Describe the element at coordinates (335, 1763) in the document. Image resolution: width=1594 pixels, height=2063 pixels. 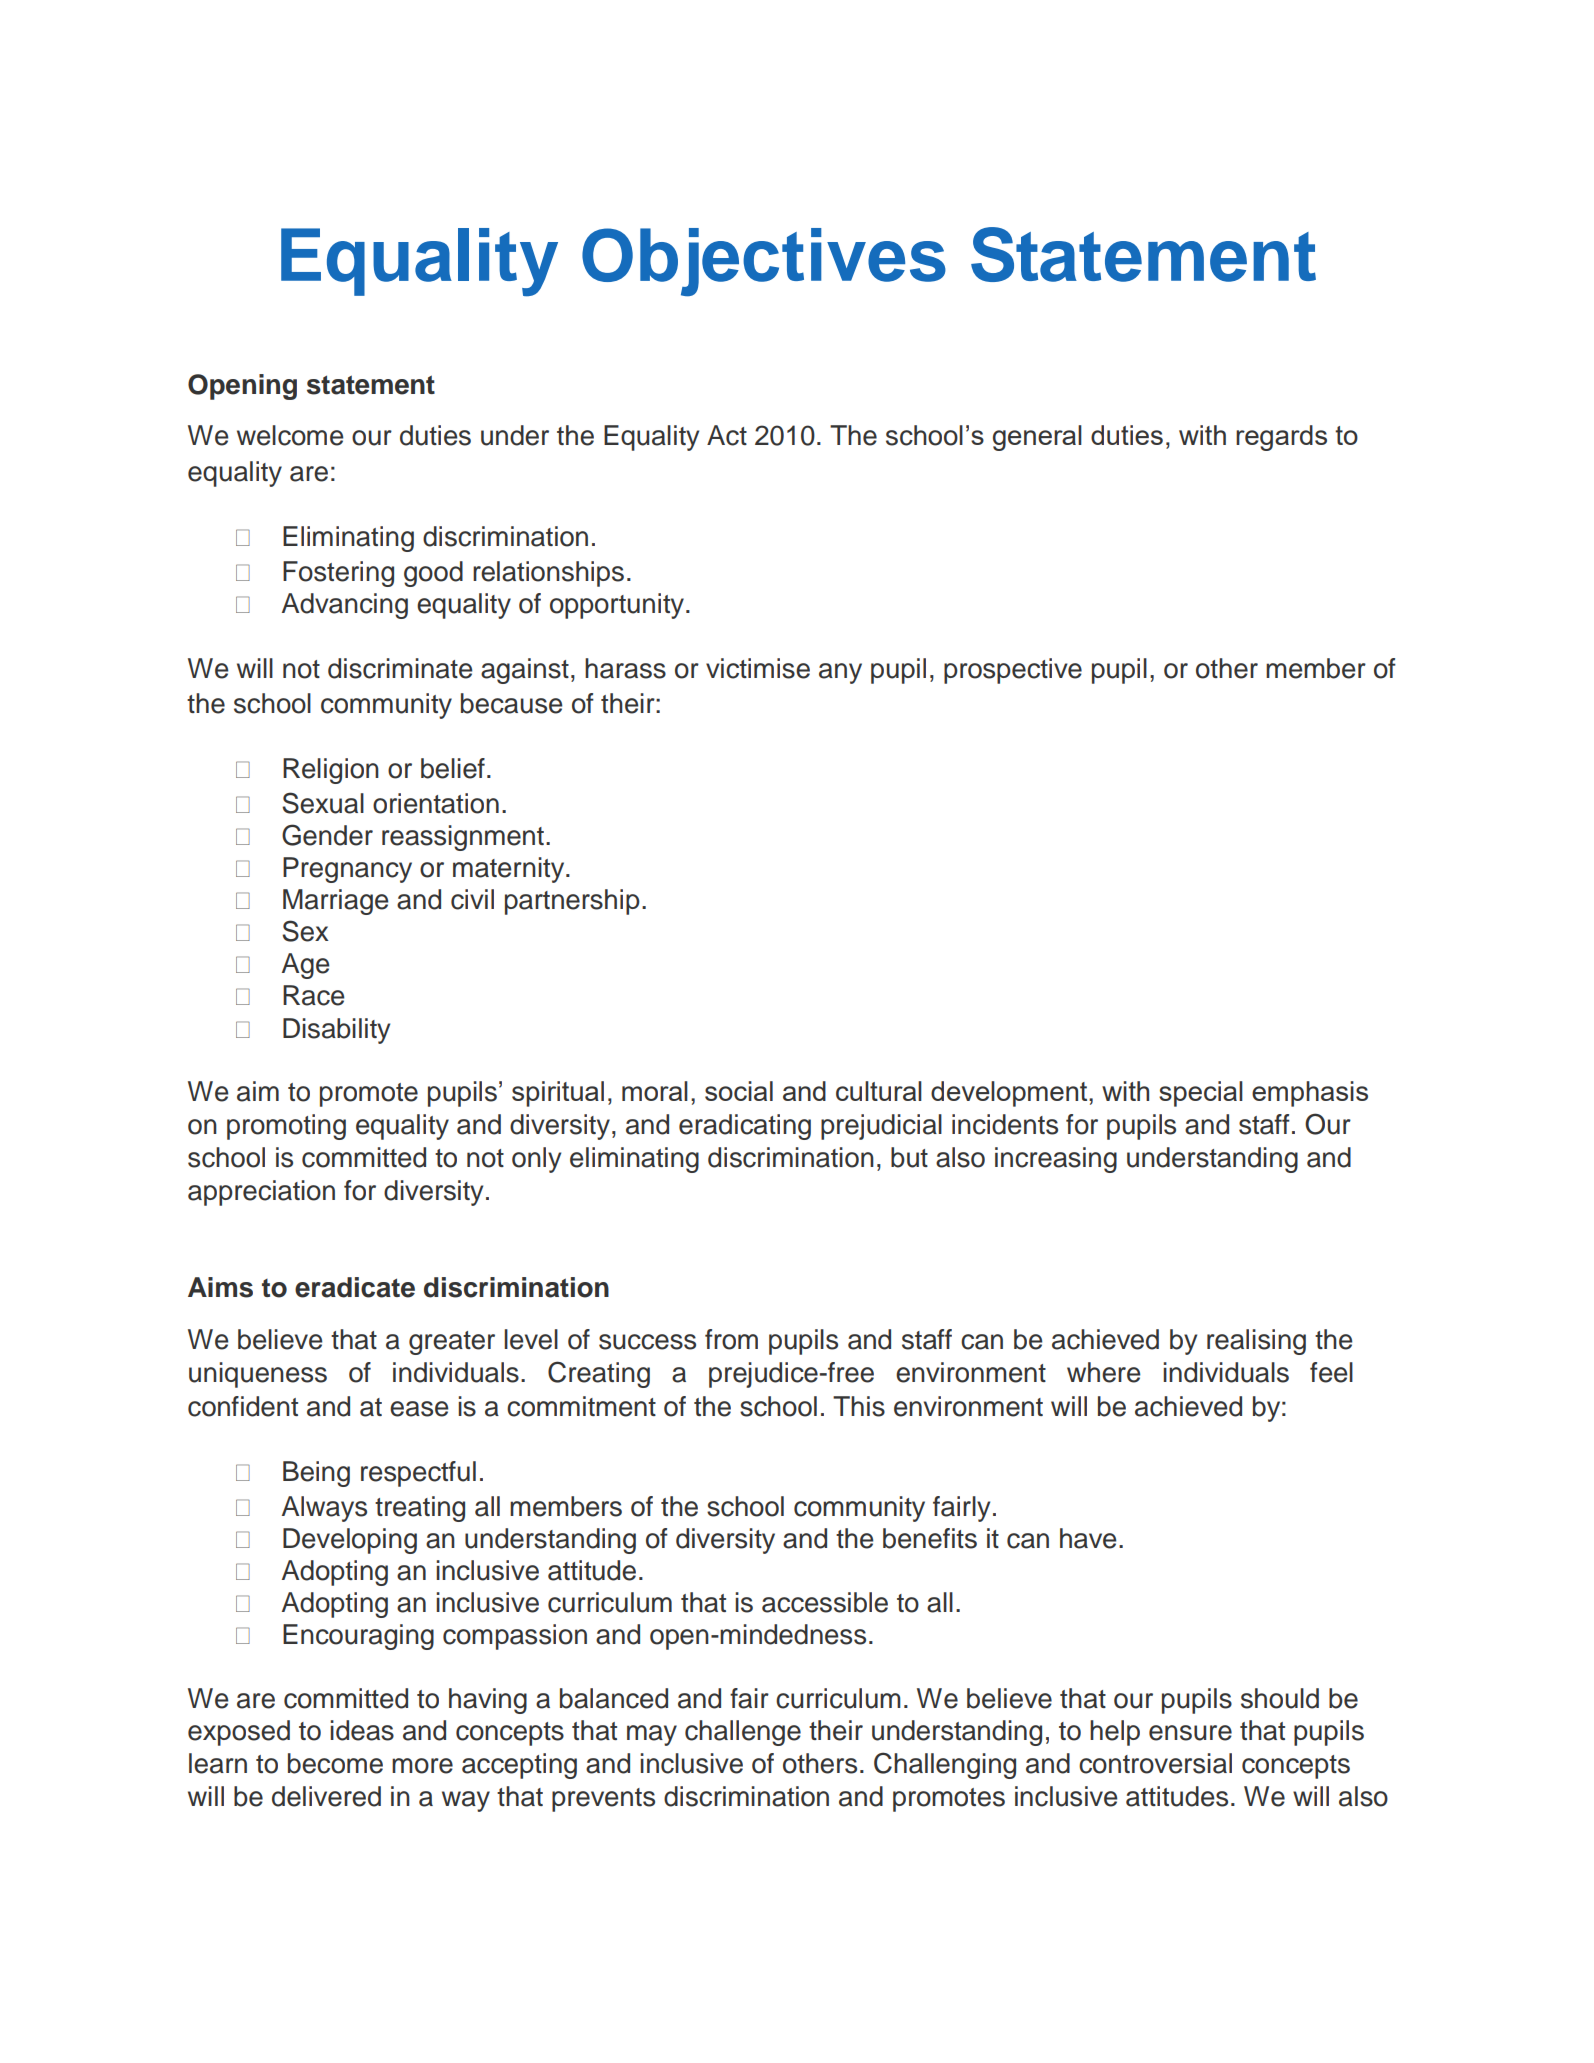
I see `become` at that location.
